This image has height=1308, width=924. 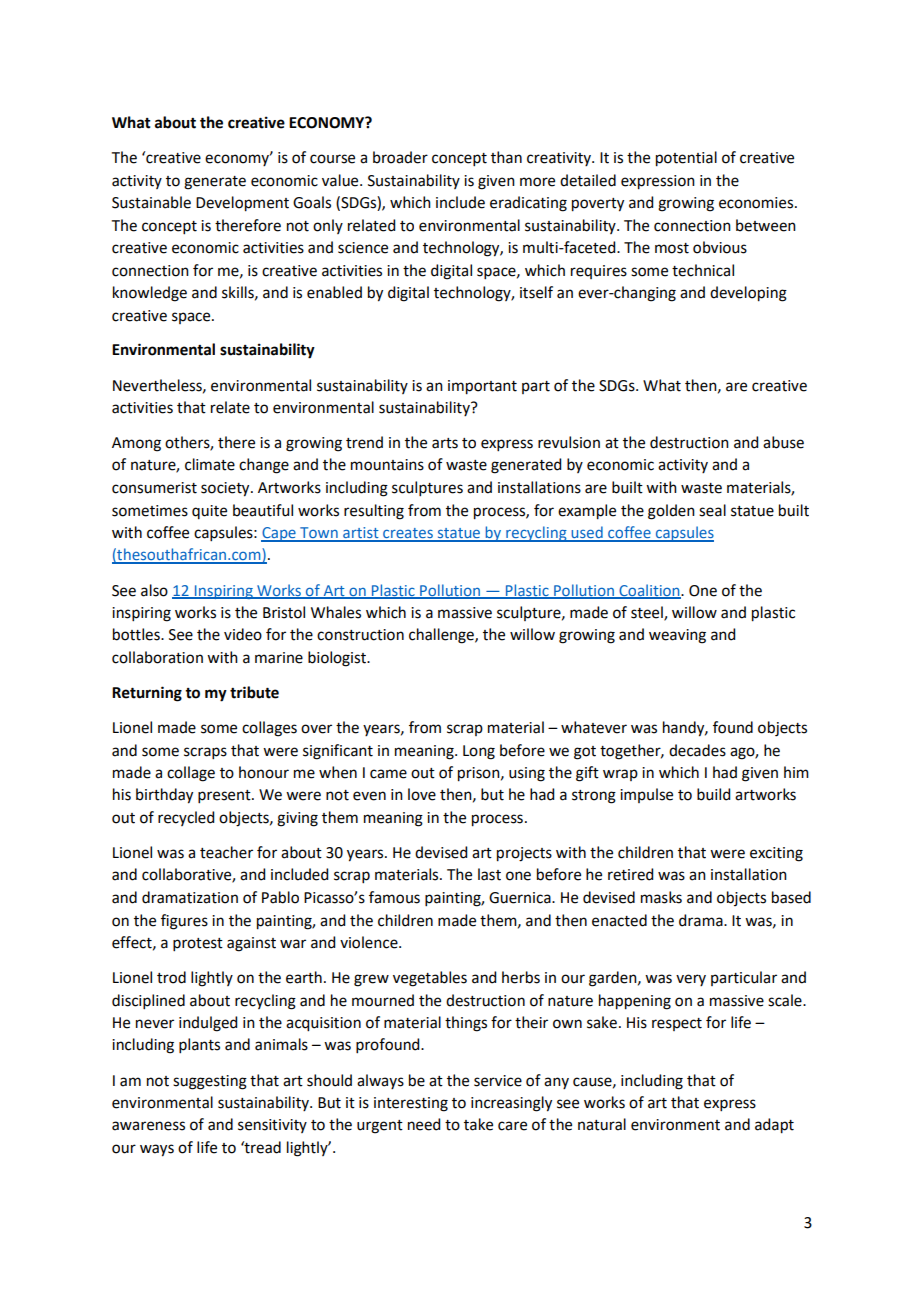 I want to click on adapt, so click(x=774, y=1126).
